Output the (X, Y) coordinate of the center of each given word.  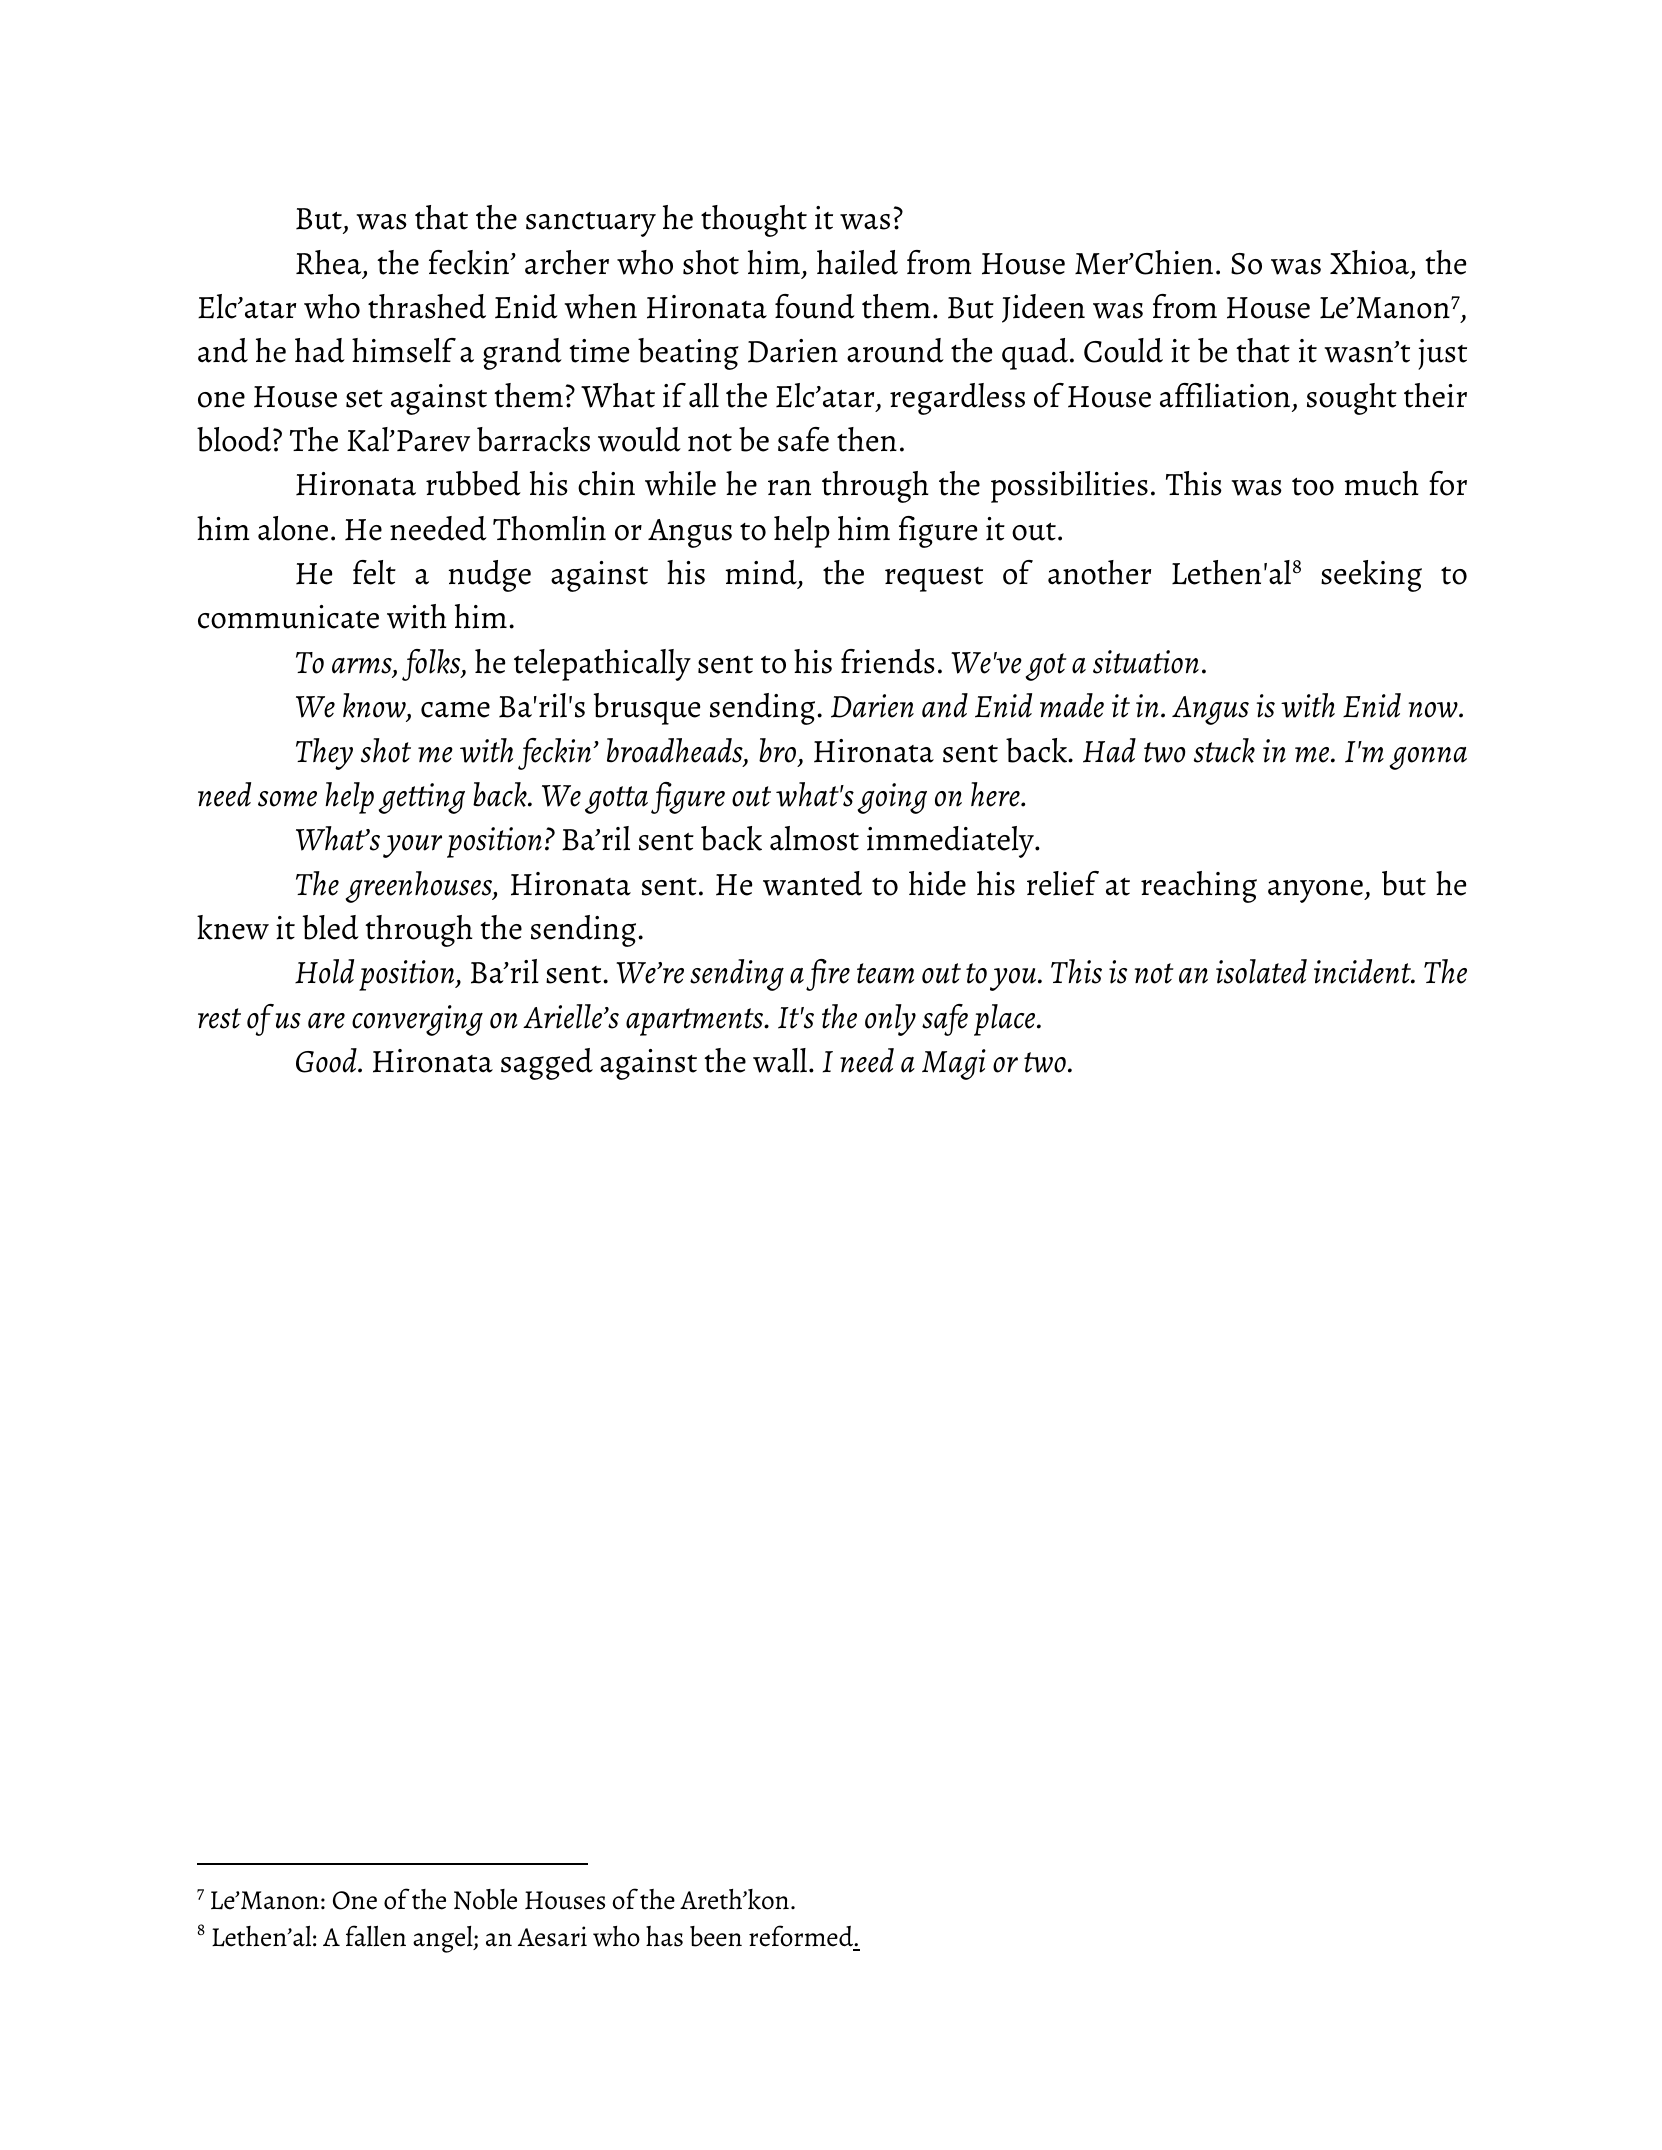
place (1006, 1020)
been (716, 1936)
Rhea (330, 263)
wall (780, 1060)
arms (363, 667)
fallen (376, 1936)
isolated (1261, 971)
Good (327, 1060)
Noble (485, 1899)
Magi (954, 1064)
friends (888, 661)
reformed (802, 1936)
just (1442, 354)
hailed (857, 262)
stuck (1224, 750)
